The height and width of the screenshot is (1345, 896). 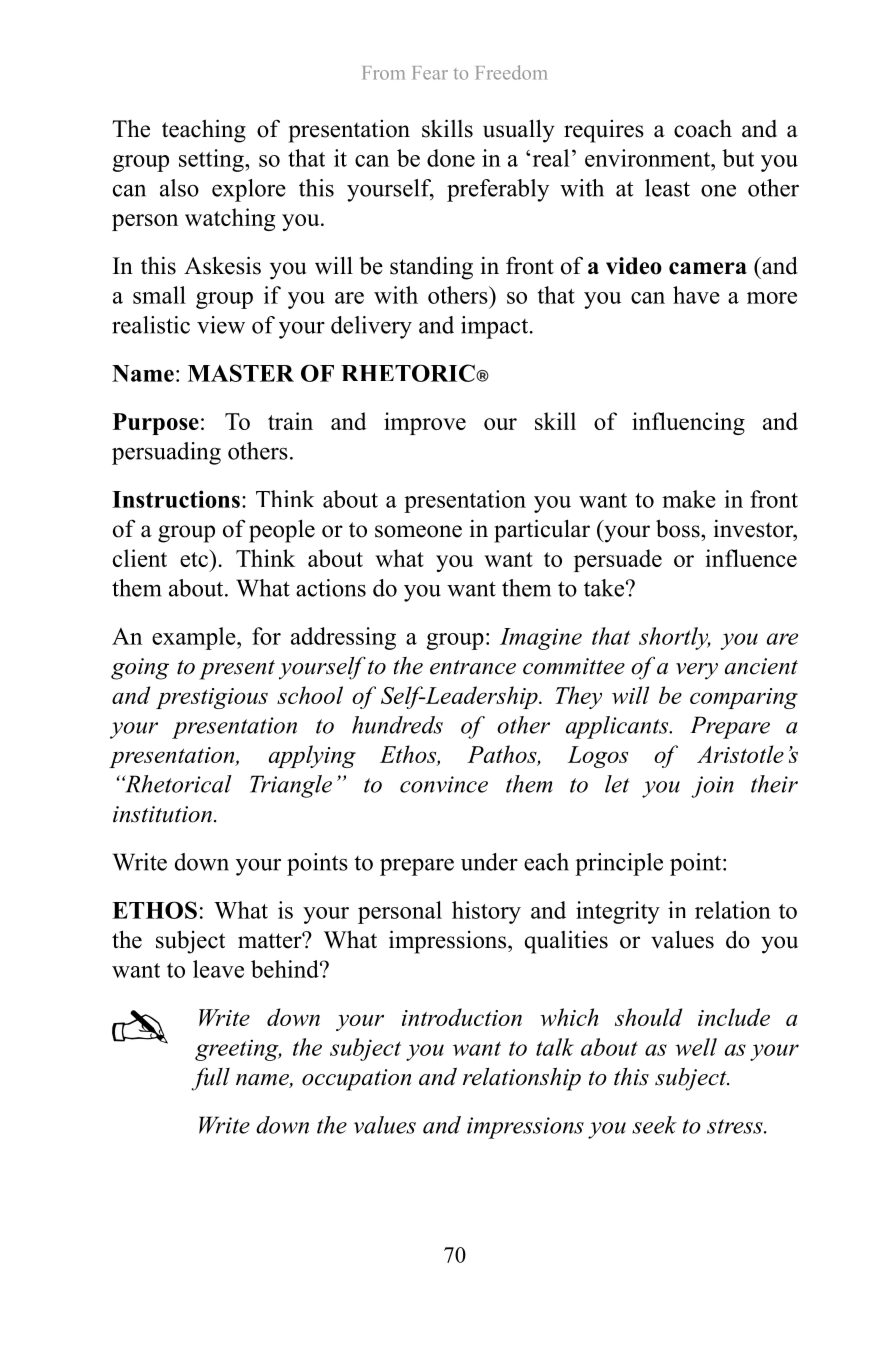 I want to click on have, so click(x=696, y=295).
